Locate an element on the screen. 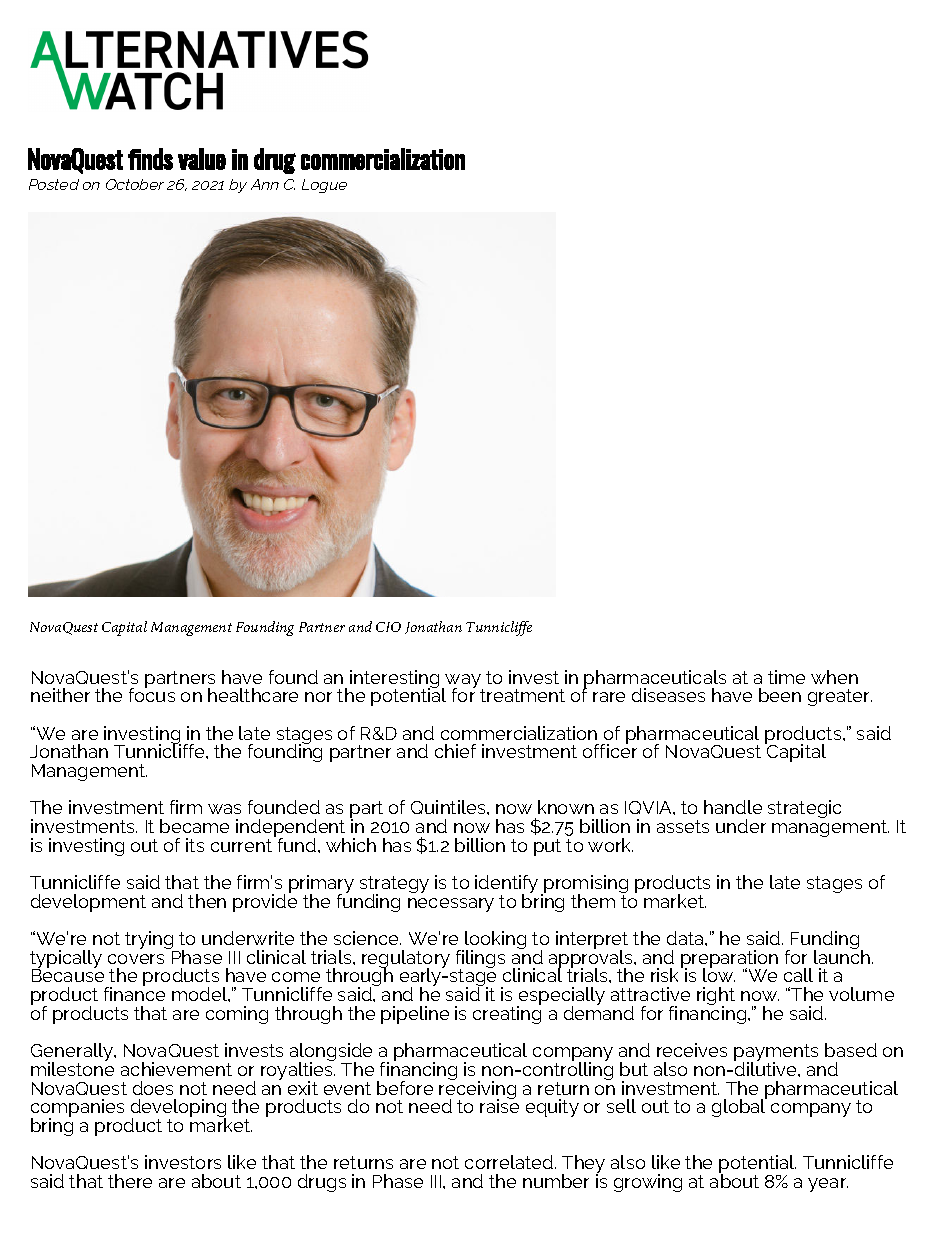 This screenshot has height=1233, width=952. finds is located at coordinates (150, 159).
